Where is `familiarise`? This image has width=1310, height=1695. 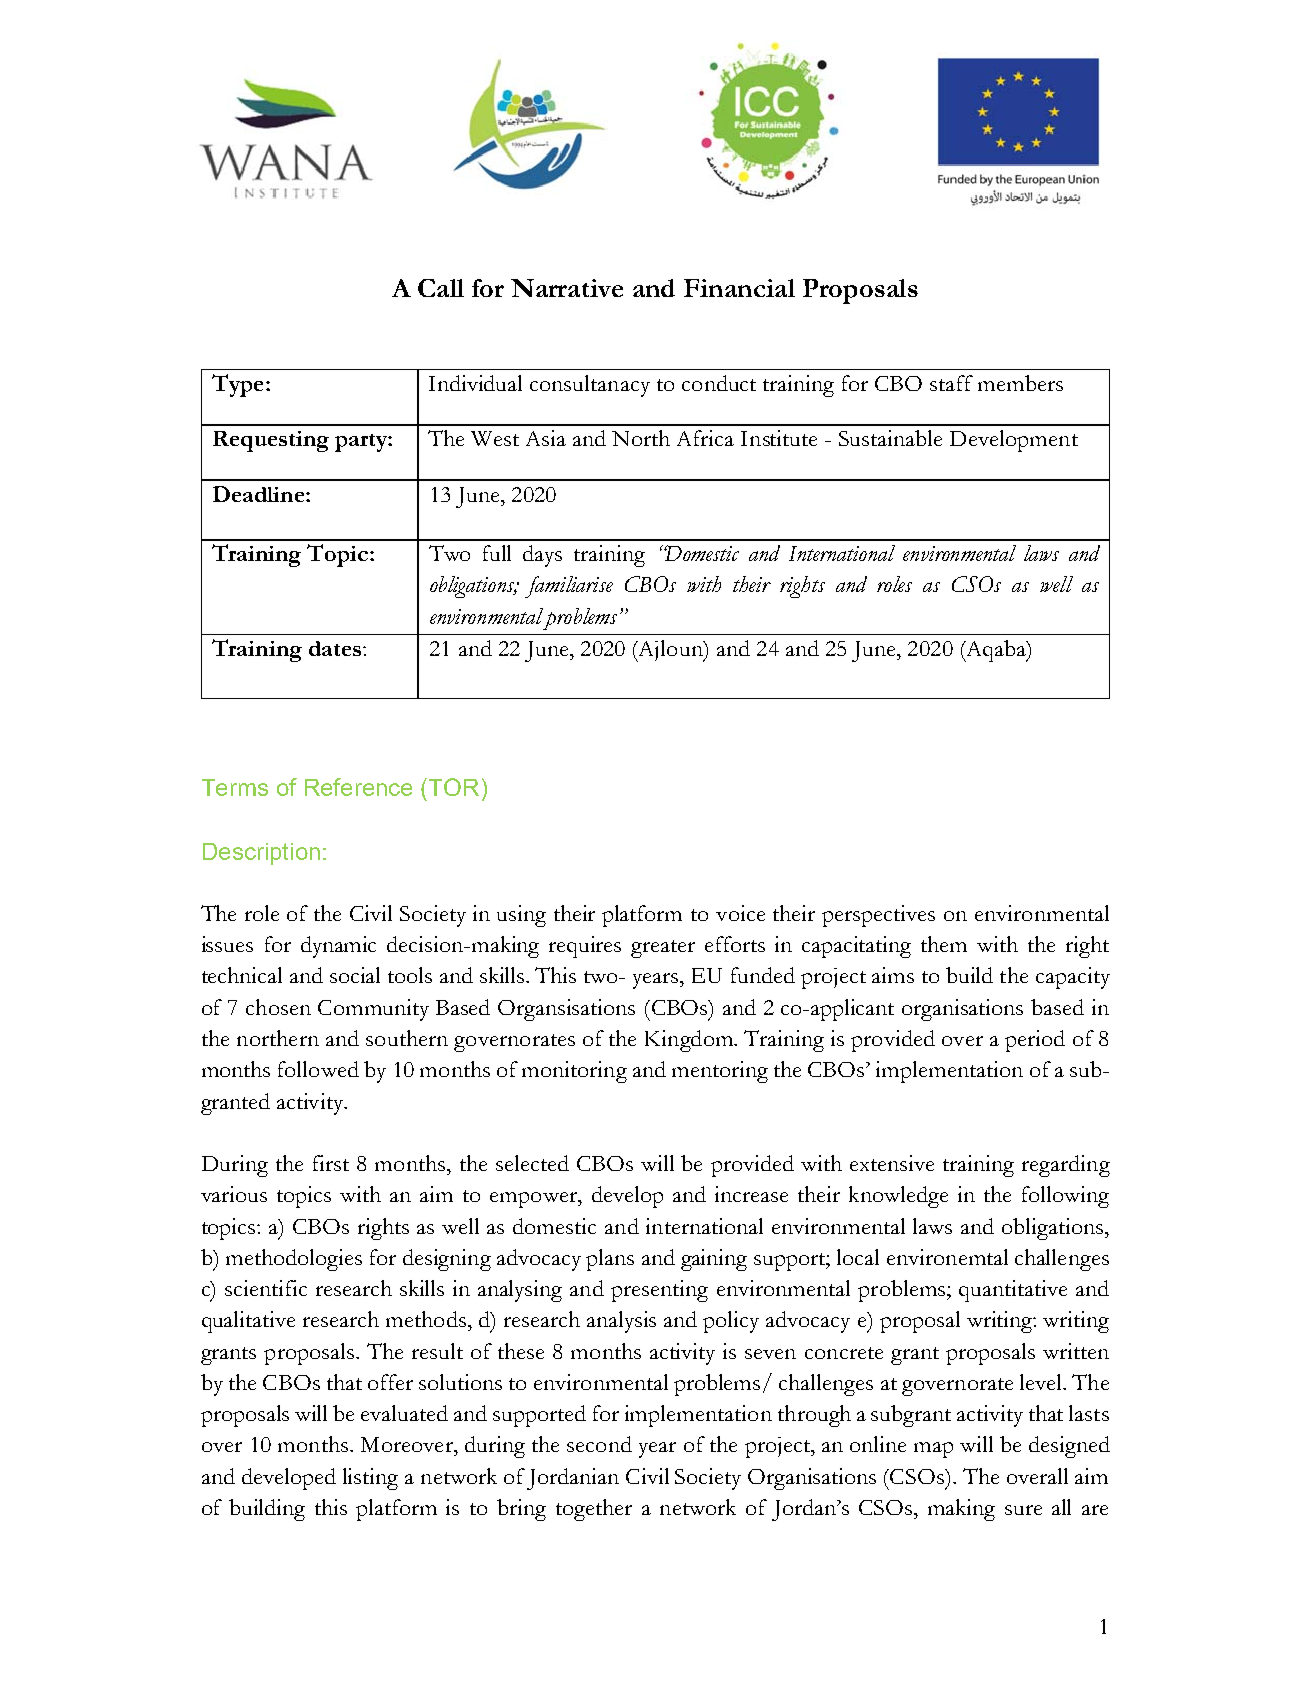
familiarise is located at coordinates (569, 587).
